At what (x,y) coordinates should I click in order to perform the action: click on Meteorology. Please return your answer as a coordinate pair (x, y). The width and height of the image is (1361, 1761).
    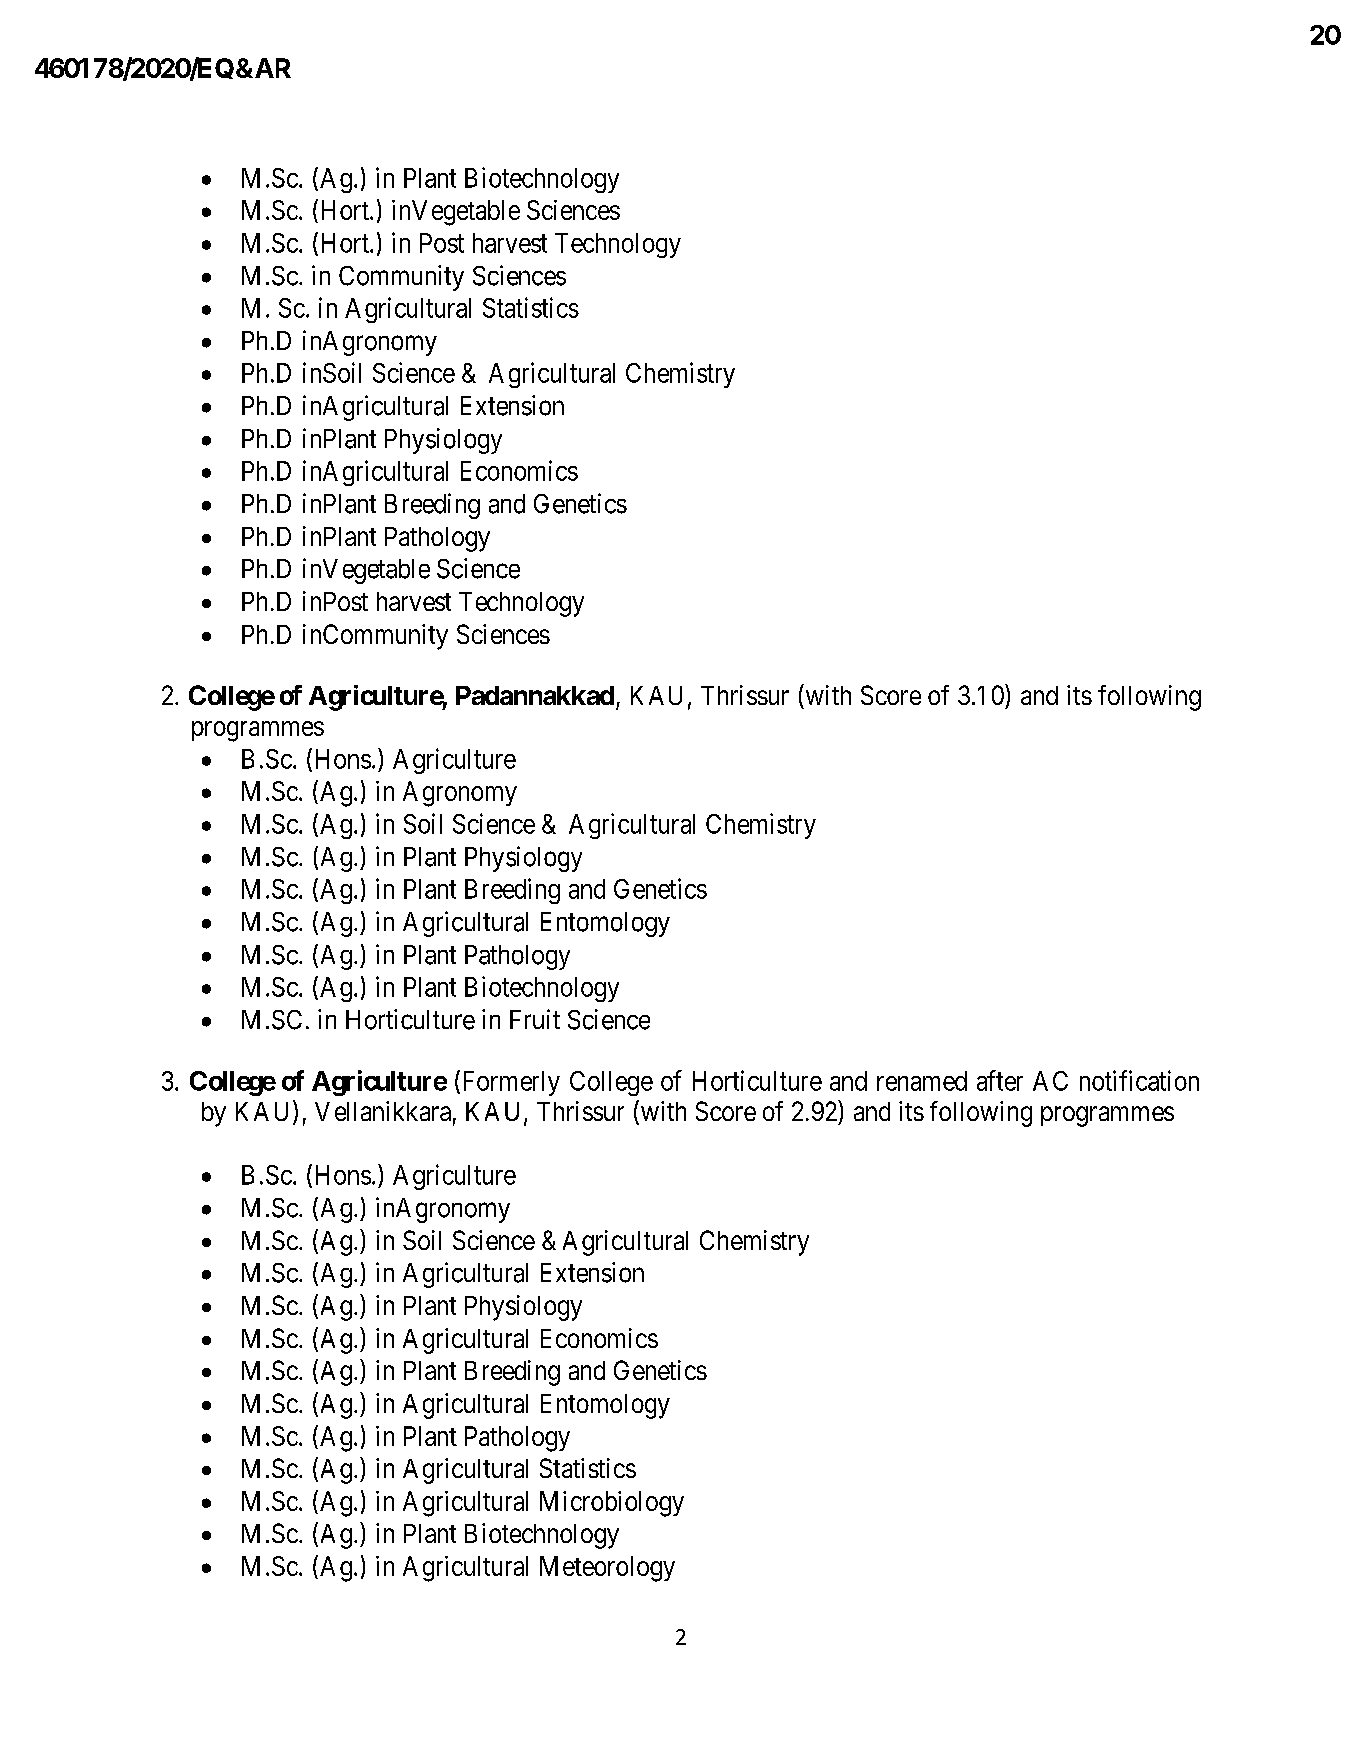
    Looking at the image, I should click on (607, 1569).
